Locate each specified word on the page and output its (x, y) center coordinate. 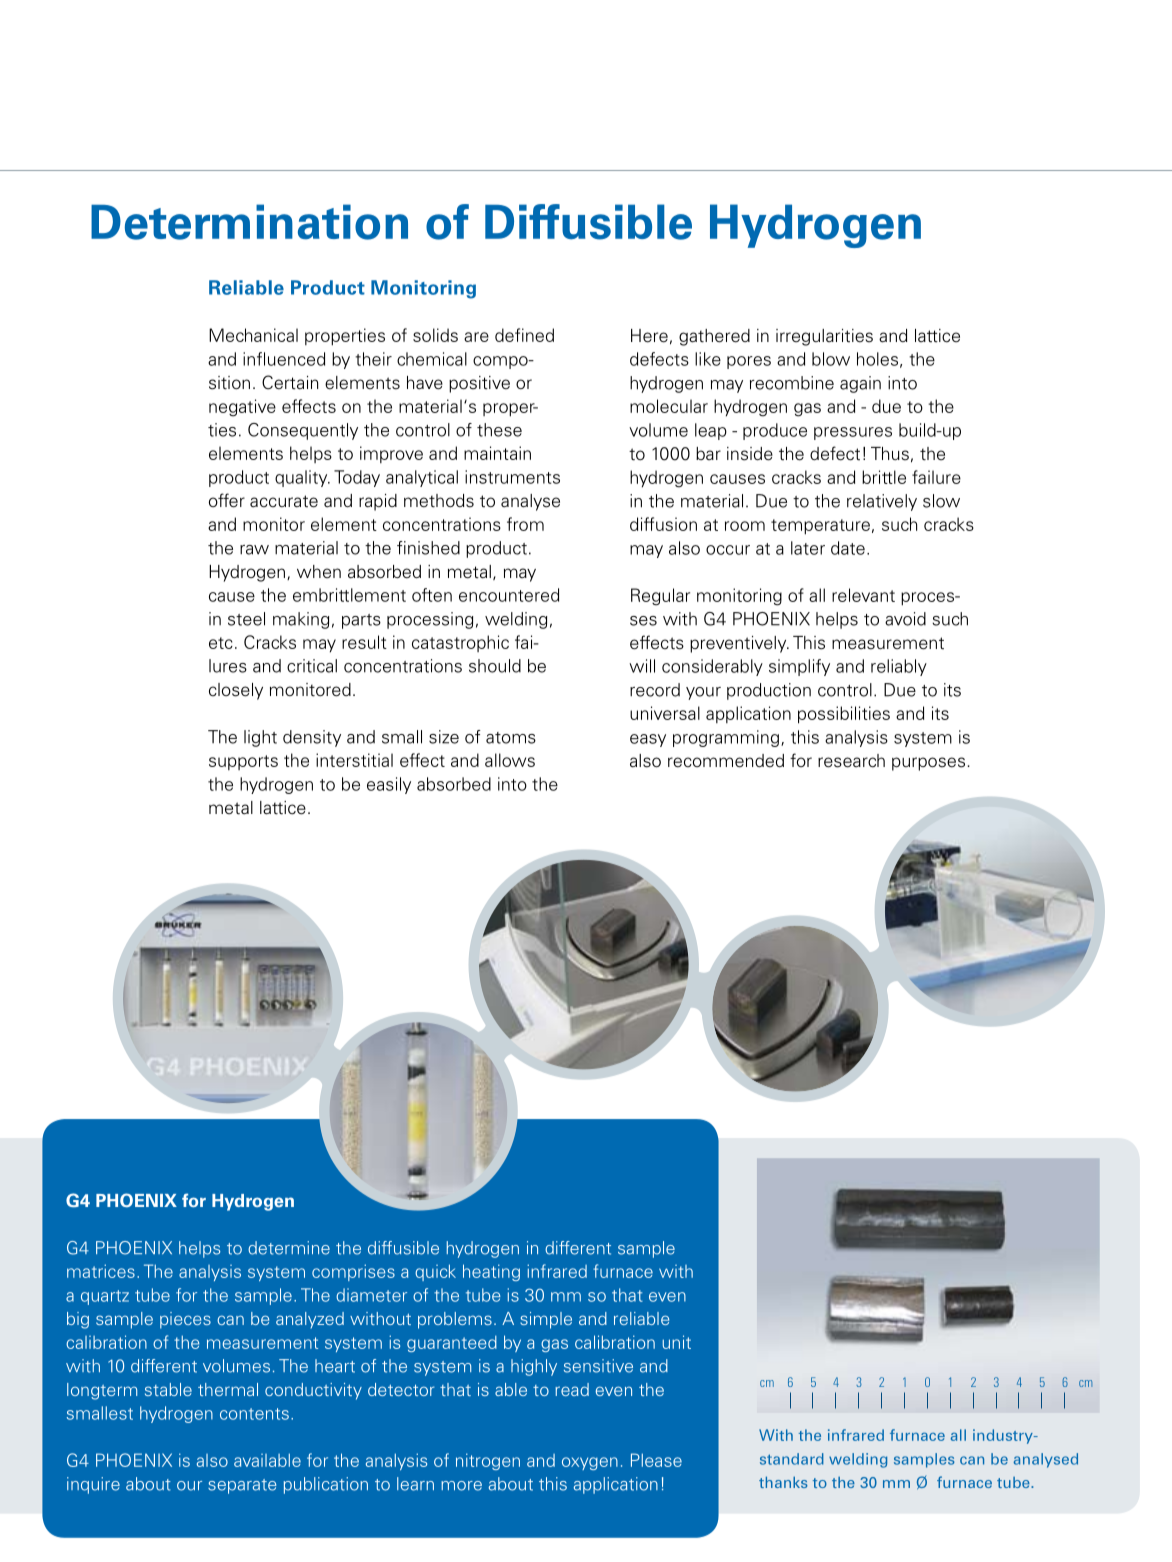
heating (491, 1272)
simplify (799, 667)
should (495, 666)
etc (221, 643)
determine (289, 1248)
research (851, 761)
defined (524, 335)
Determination (249, 222)
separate (242, 1486)
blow (831, 359)
